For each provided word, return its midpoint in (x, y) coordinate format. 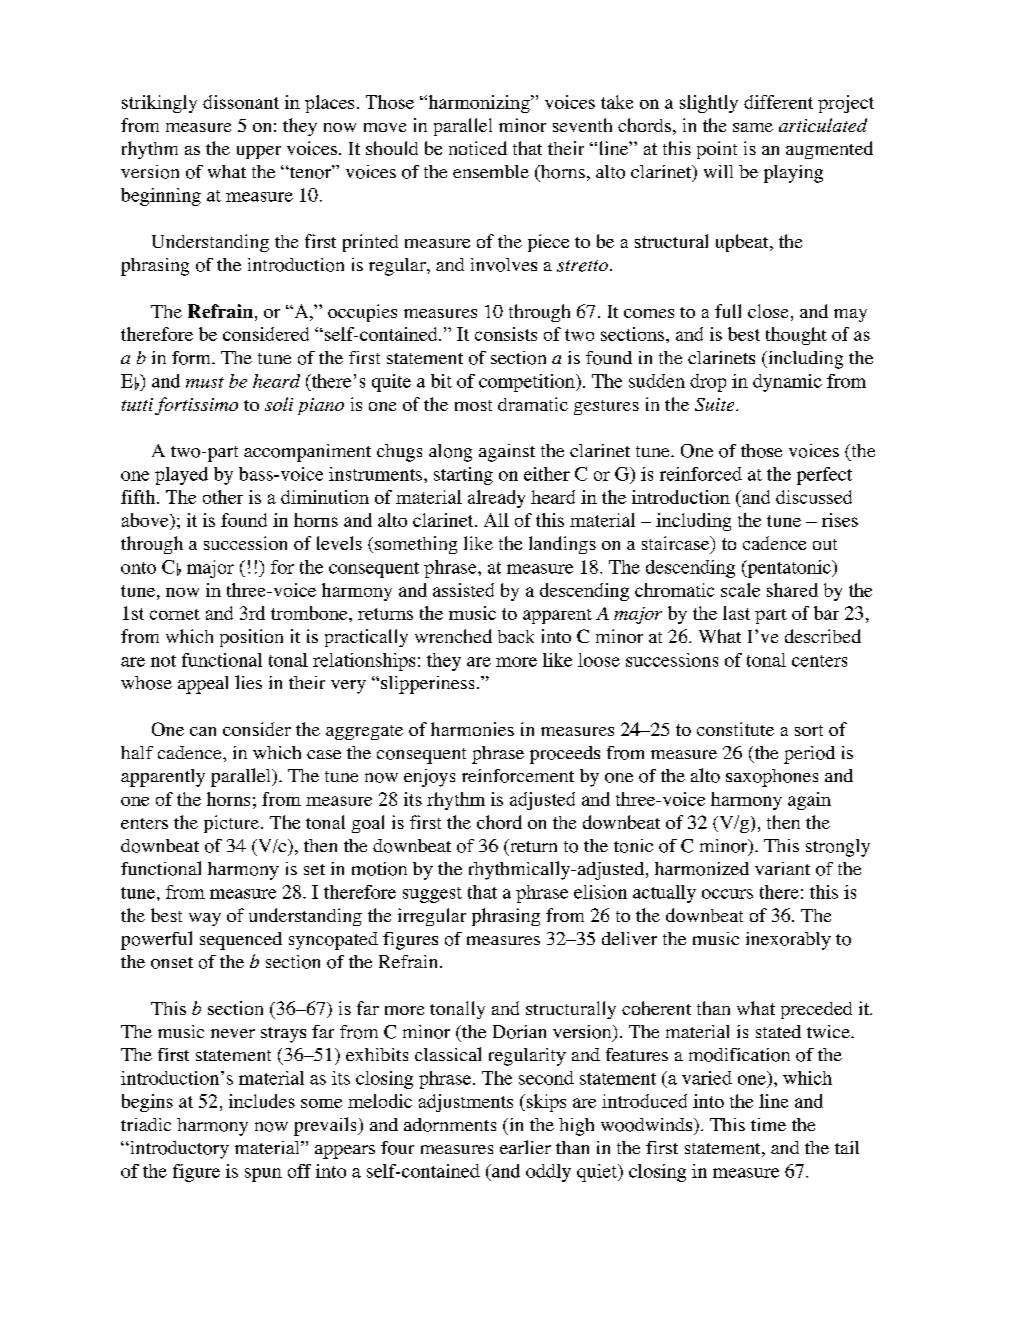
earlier (525, 1147)
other (223, 497)
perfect (824, 476)
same (753, 127)
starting (463, 476)
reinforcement (518, 776)
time (768, 1124)
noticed (478, 148)
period (809, 755)
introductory (178, 1150)
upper (259, 152)
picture (233, 824)
